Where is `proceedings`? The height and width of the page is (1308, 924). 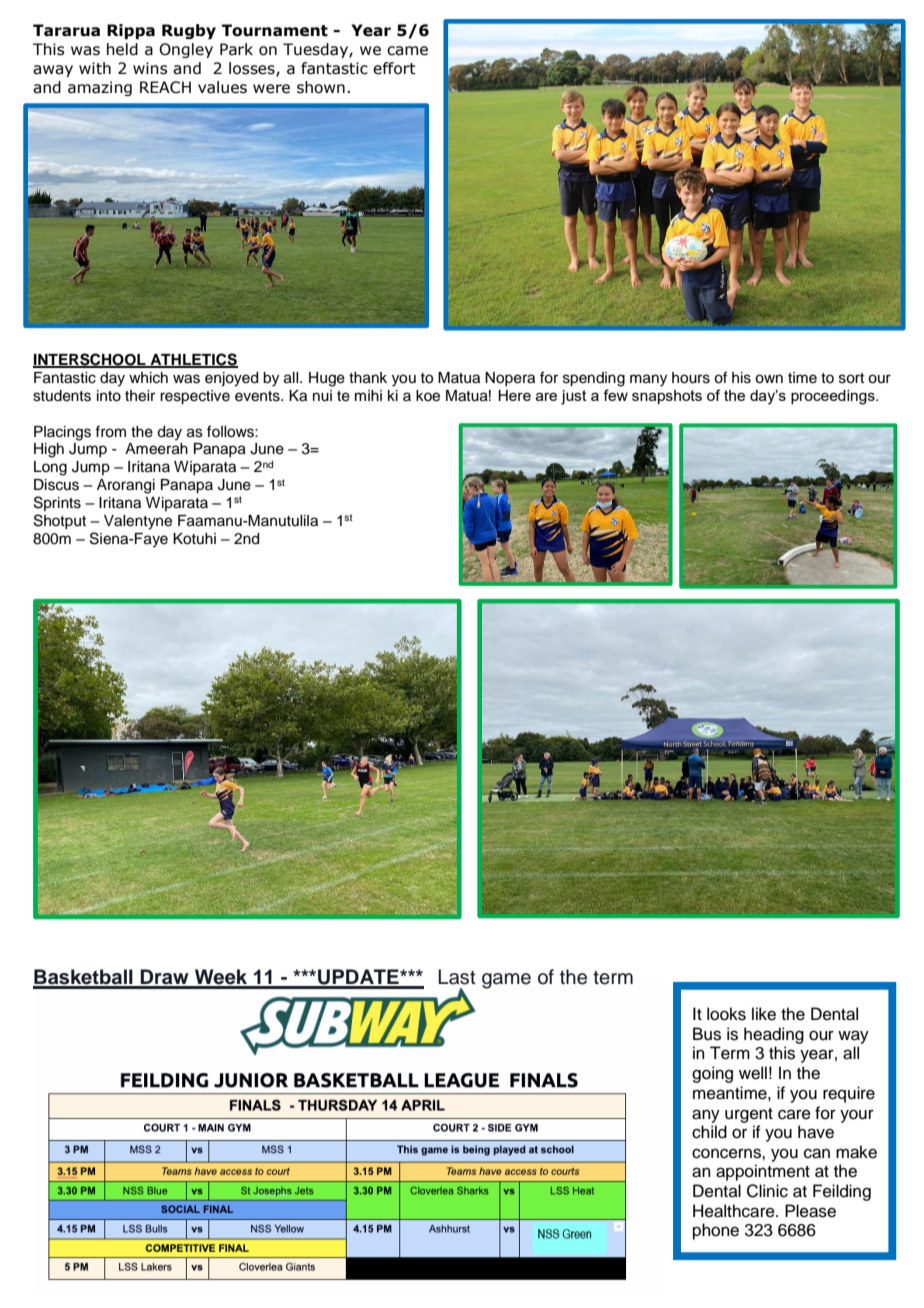
proceedings is located at coordinates (834, 397).
